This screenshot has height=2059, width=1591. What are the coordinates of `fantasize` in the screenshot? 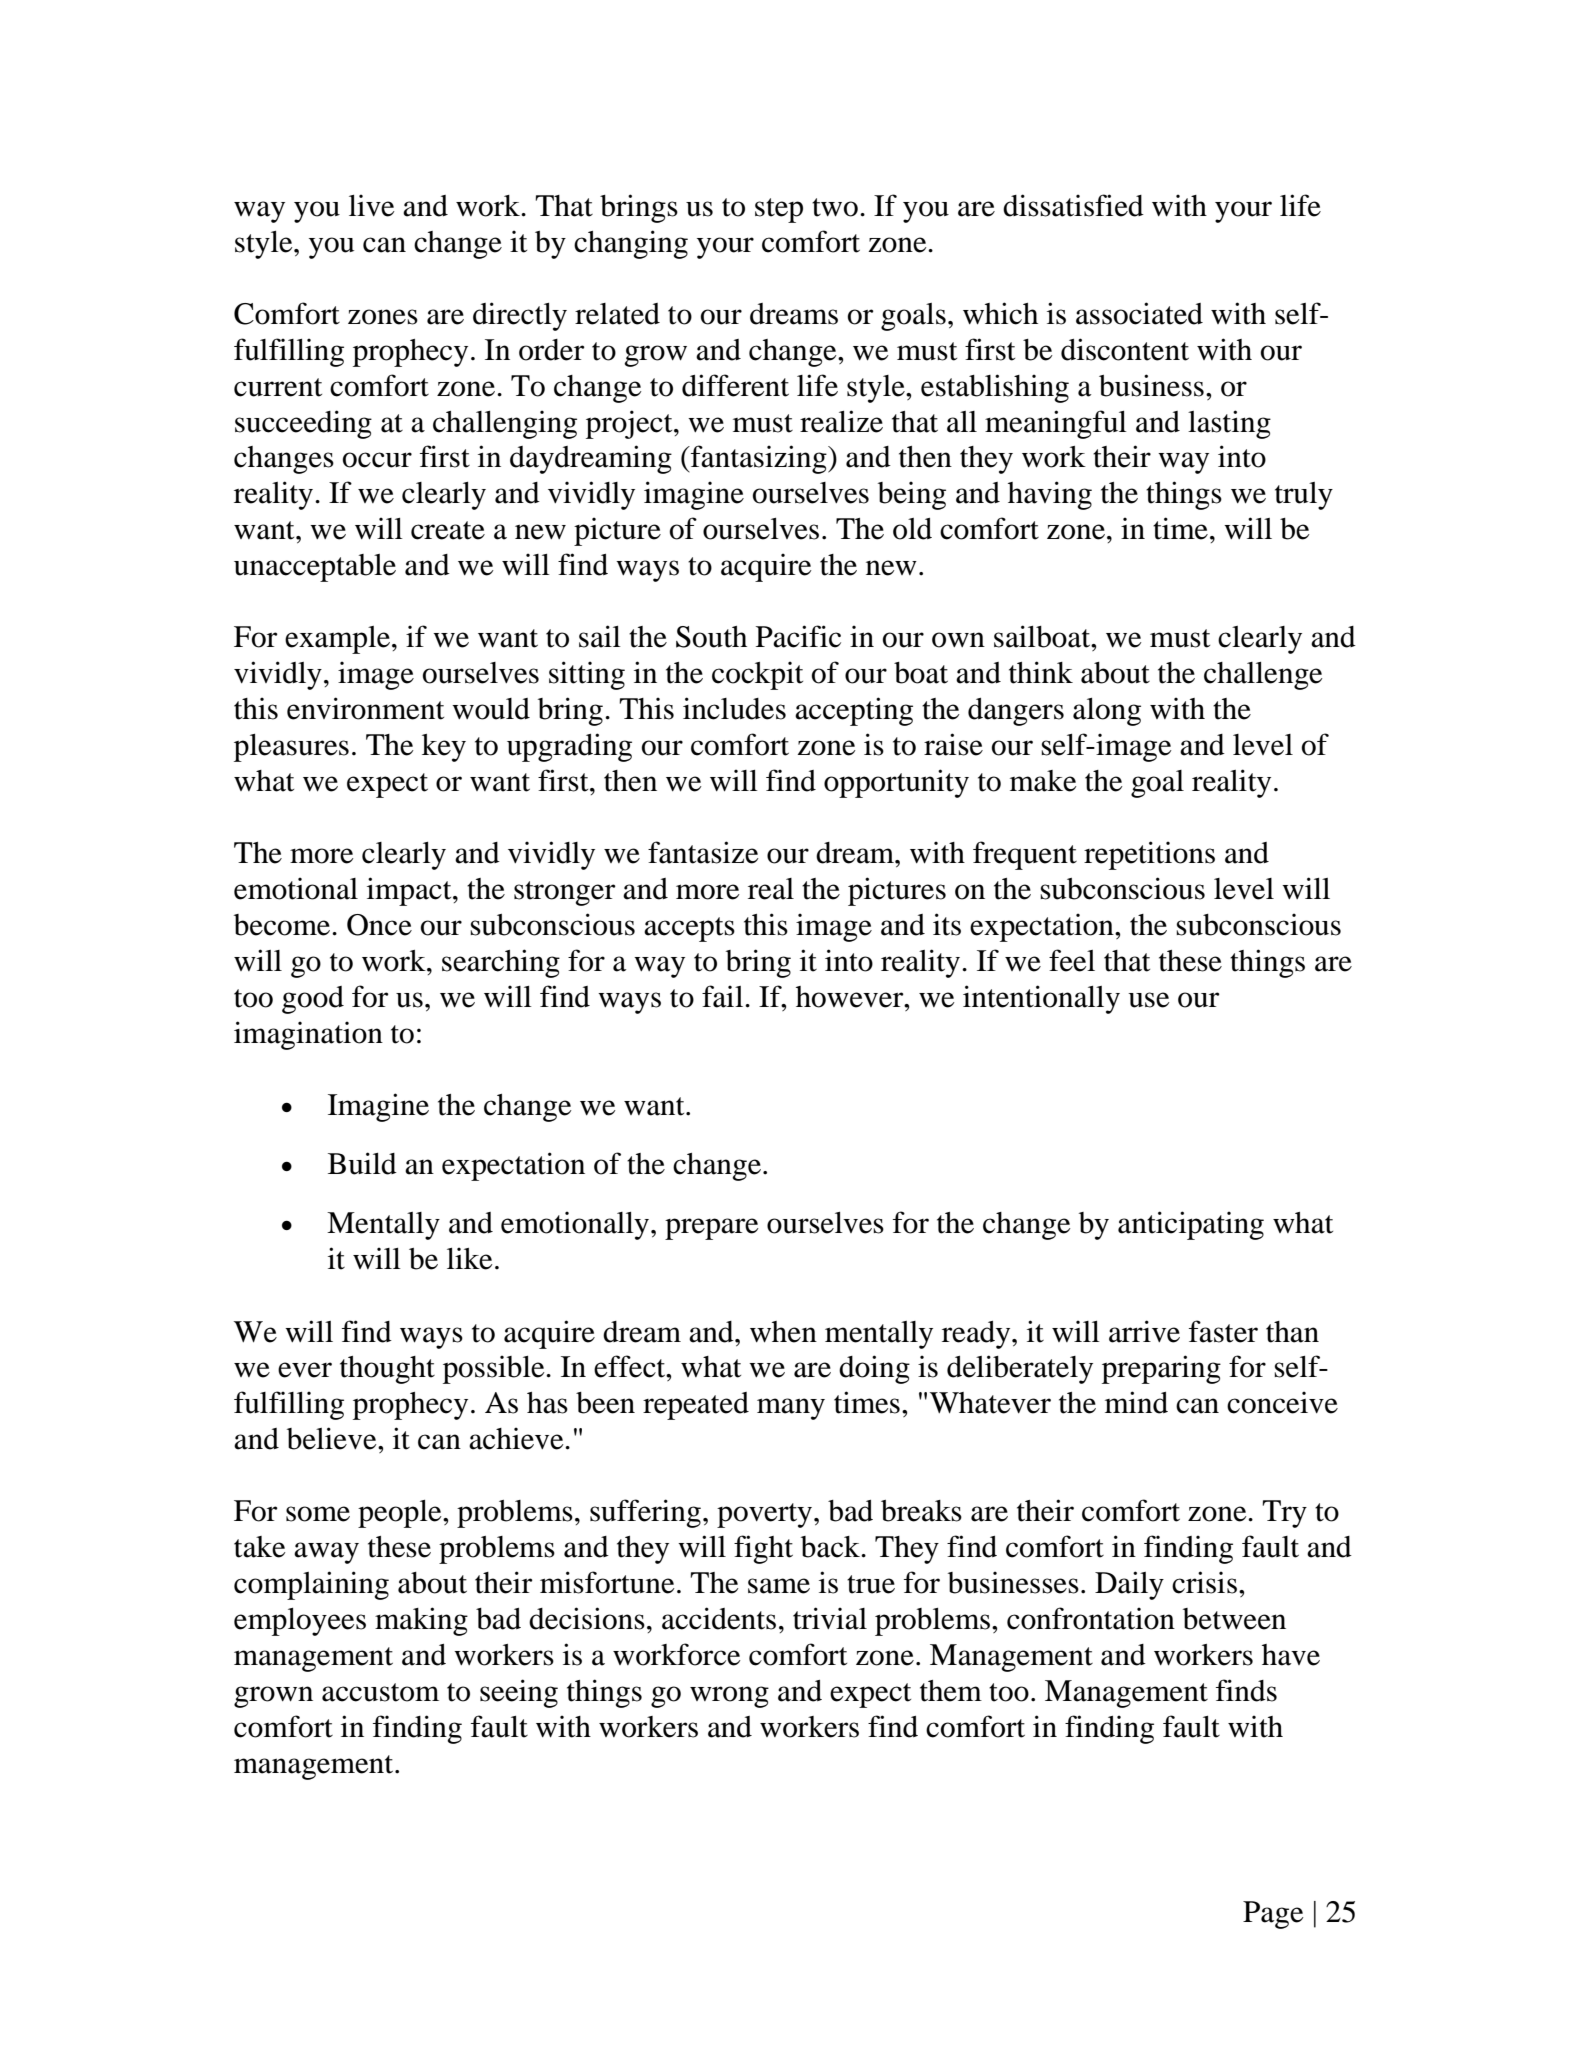 It's located at (703, 852).
